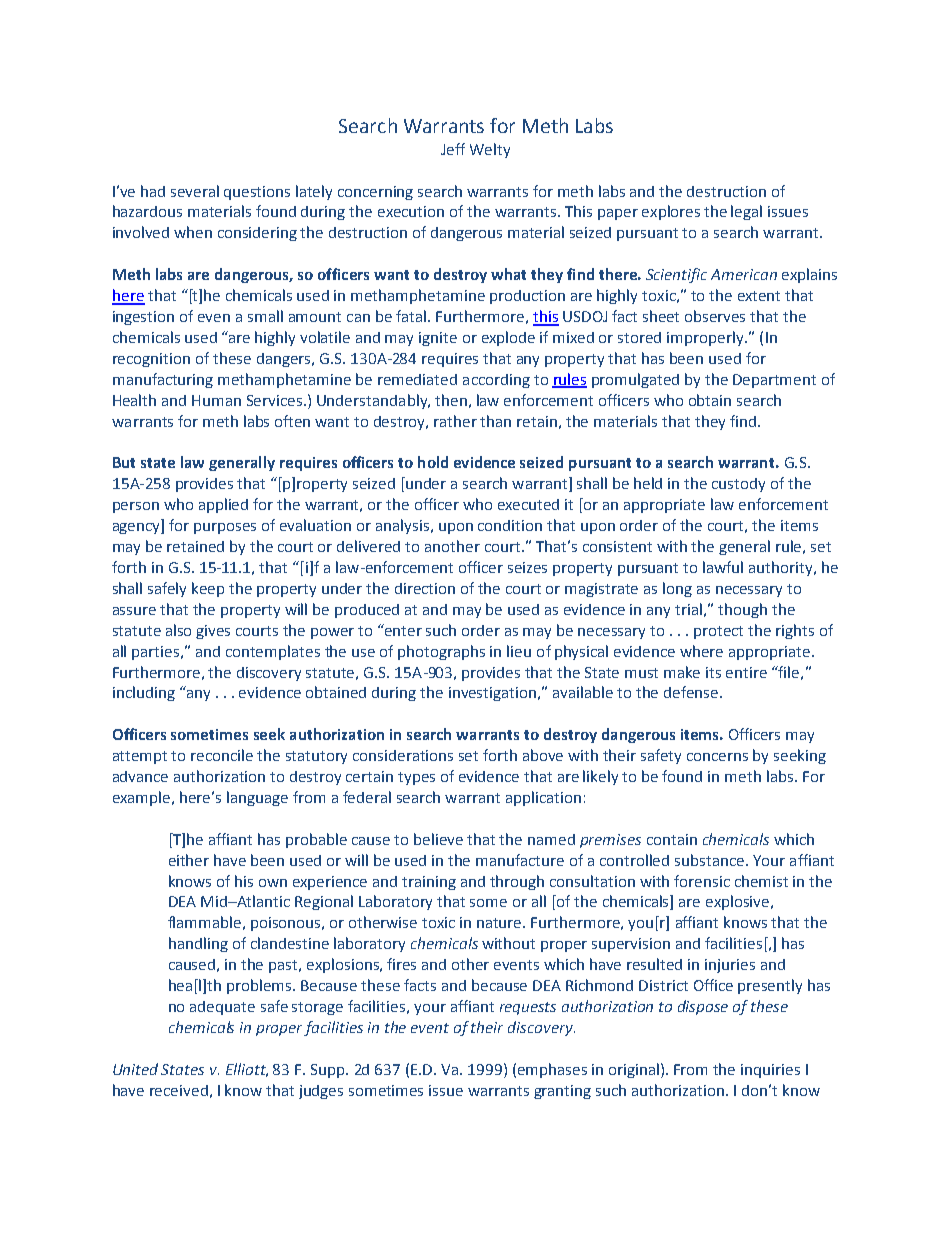 The image size is (952, 1233). I want to click on condition, so click(510, 525).
